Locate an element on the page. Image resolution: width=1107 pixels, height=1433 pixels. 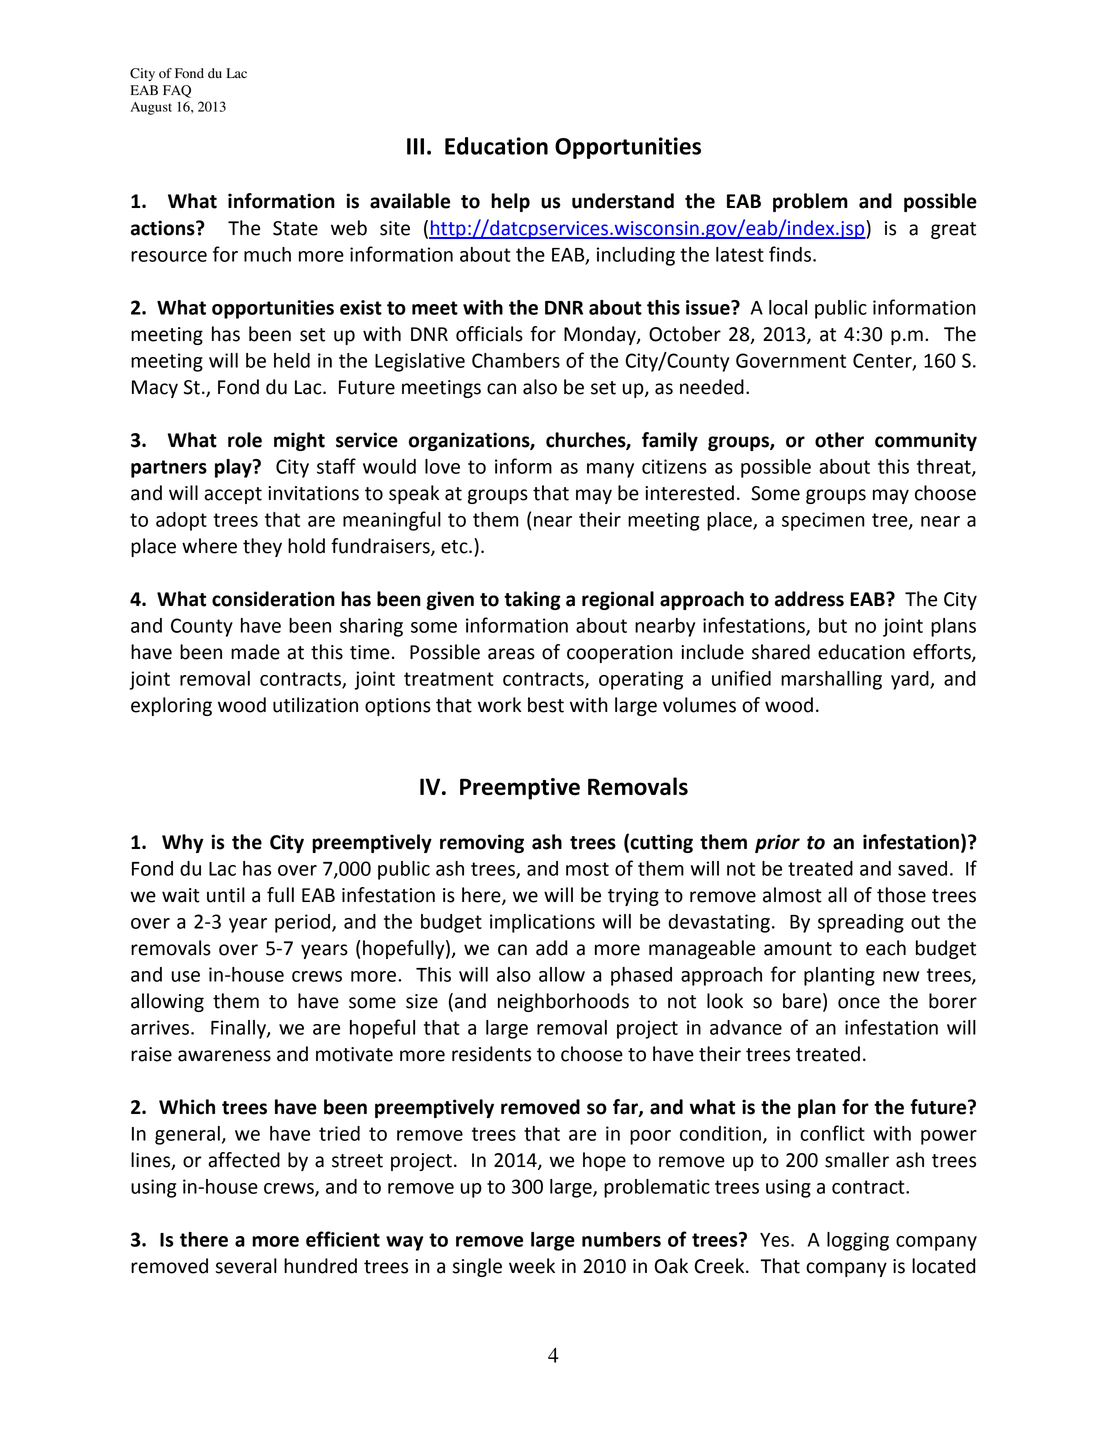
period is located at coordinates (302, 923).
